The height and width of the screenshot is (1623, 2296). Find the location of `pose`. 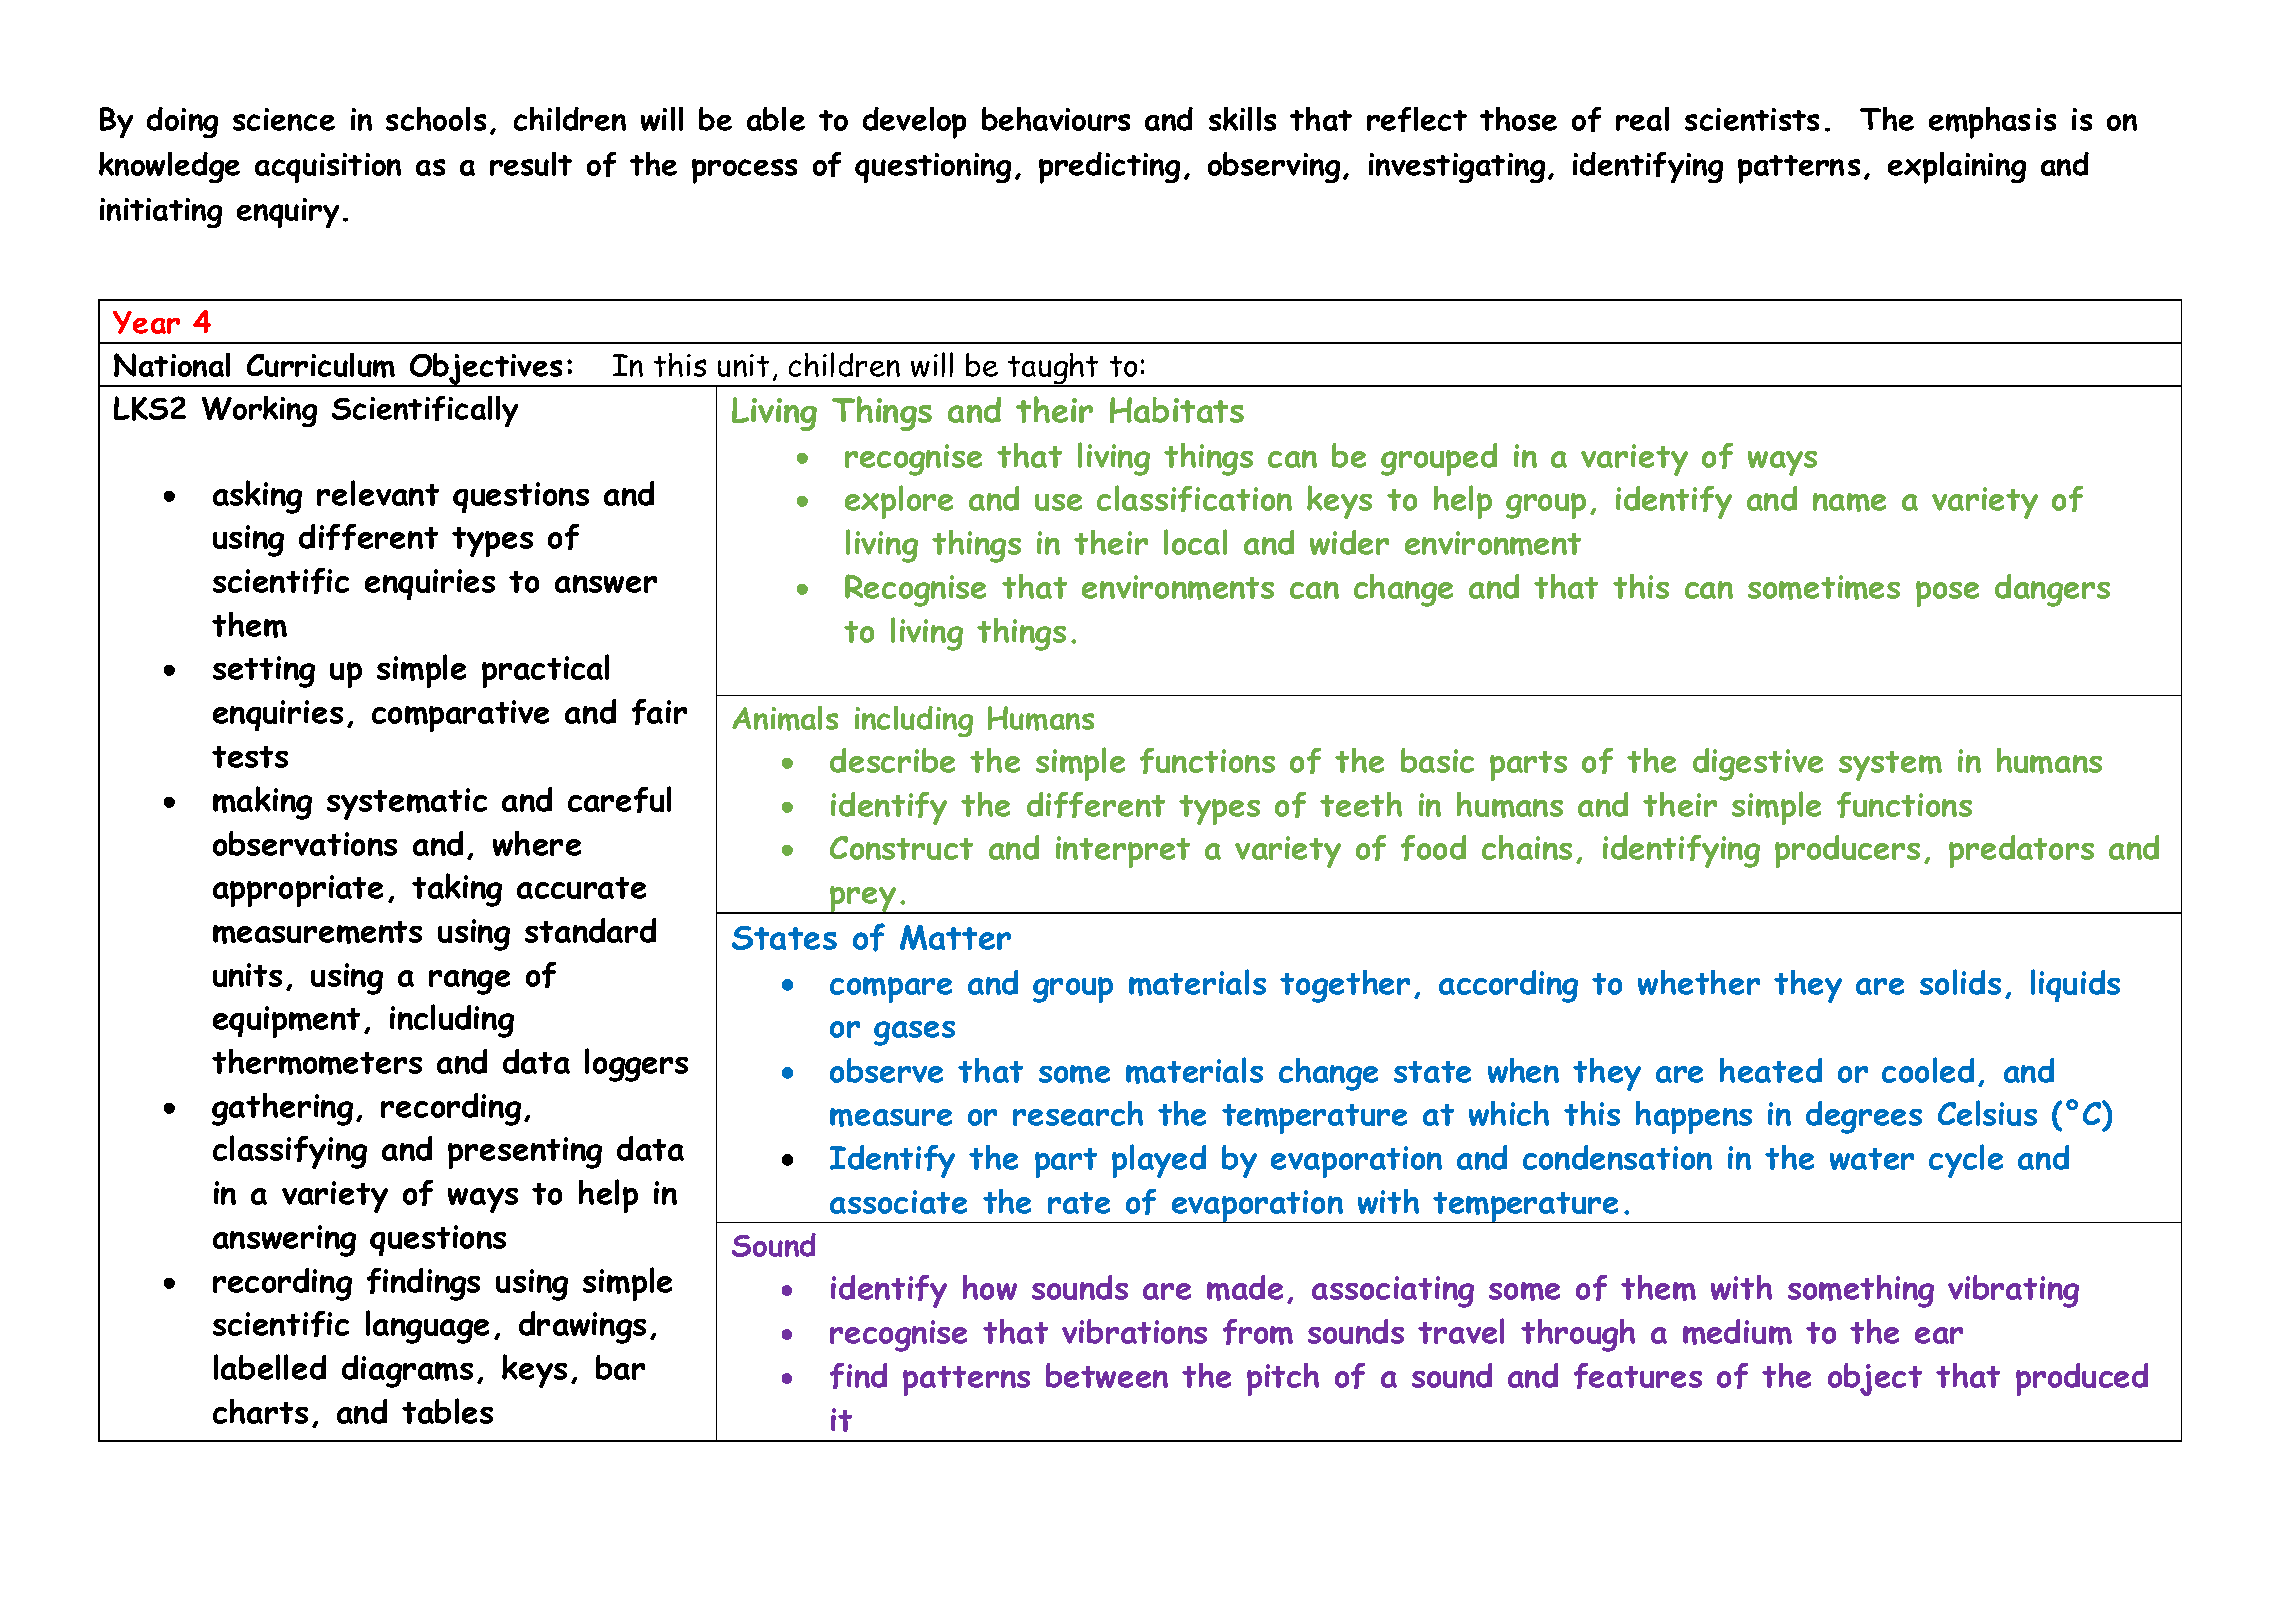

pose is located at coordinates (1947, 594).
